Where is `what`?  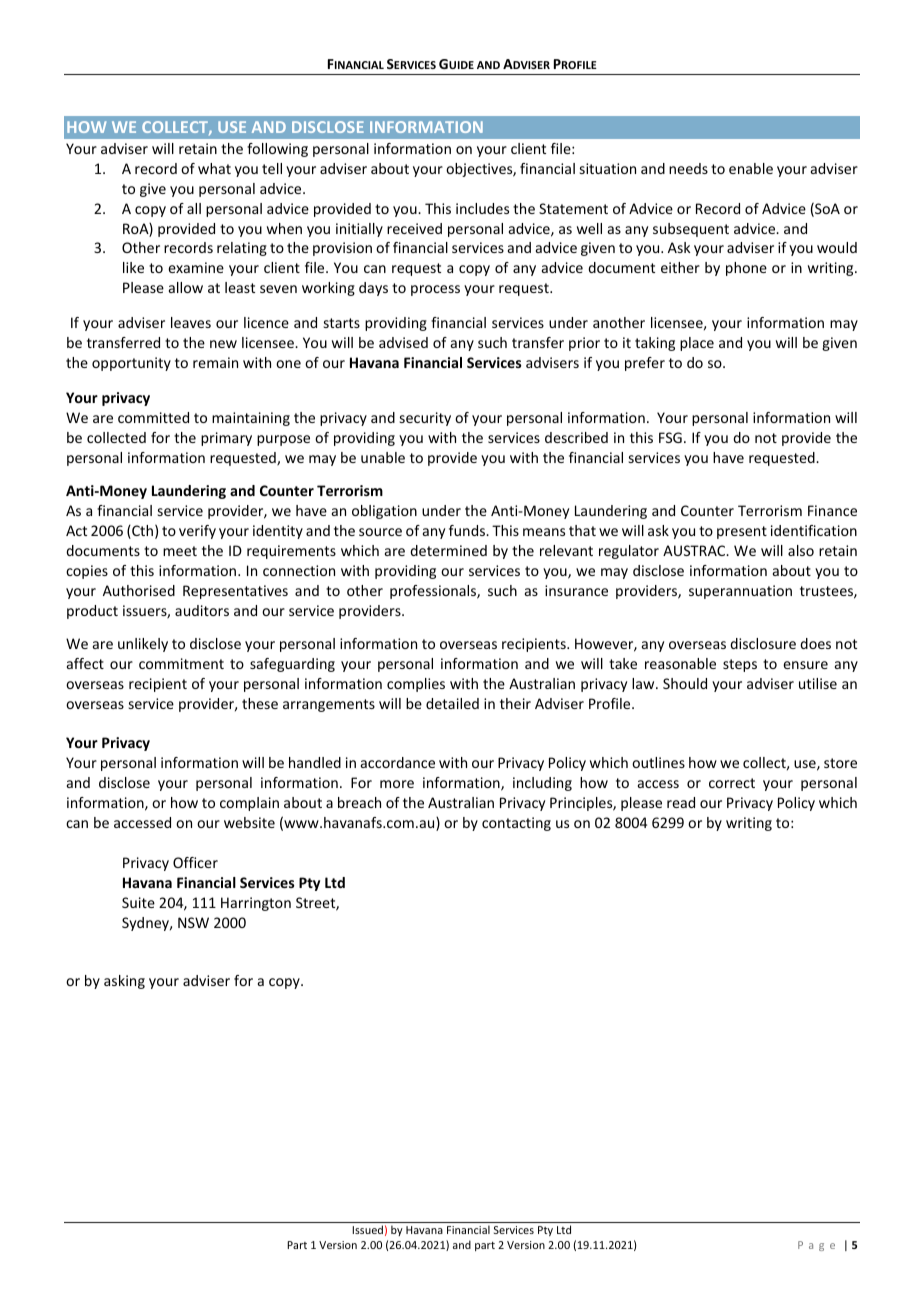 what is located at coordinates (214, 168).
